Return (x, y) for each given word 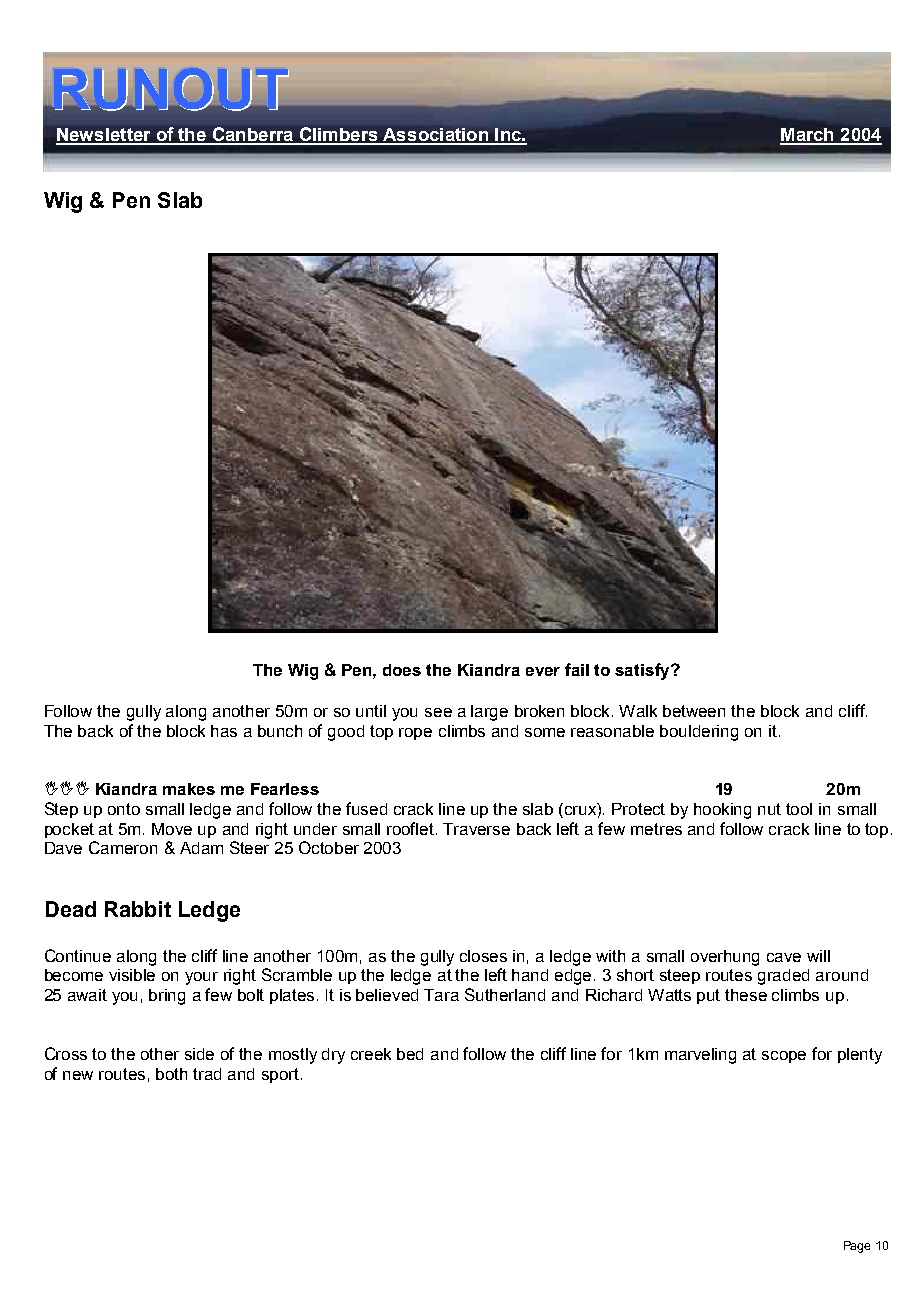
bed (410, 1054)
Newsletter (104, 136)
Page (857, 1247)
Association (435, 136)
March (808, 136)
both (171, 1074)
